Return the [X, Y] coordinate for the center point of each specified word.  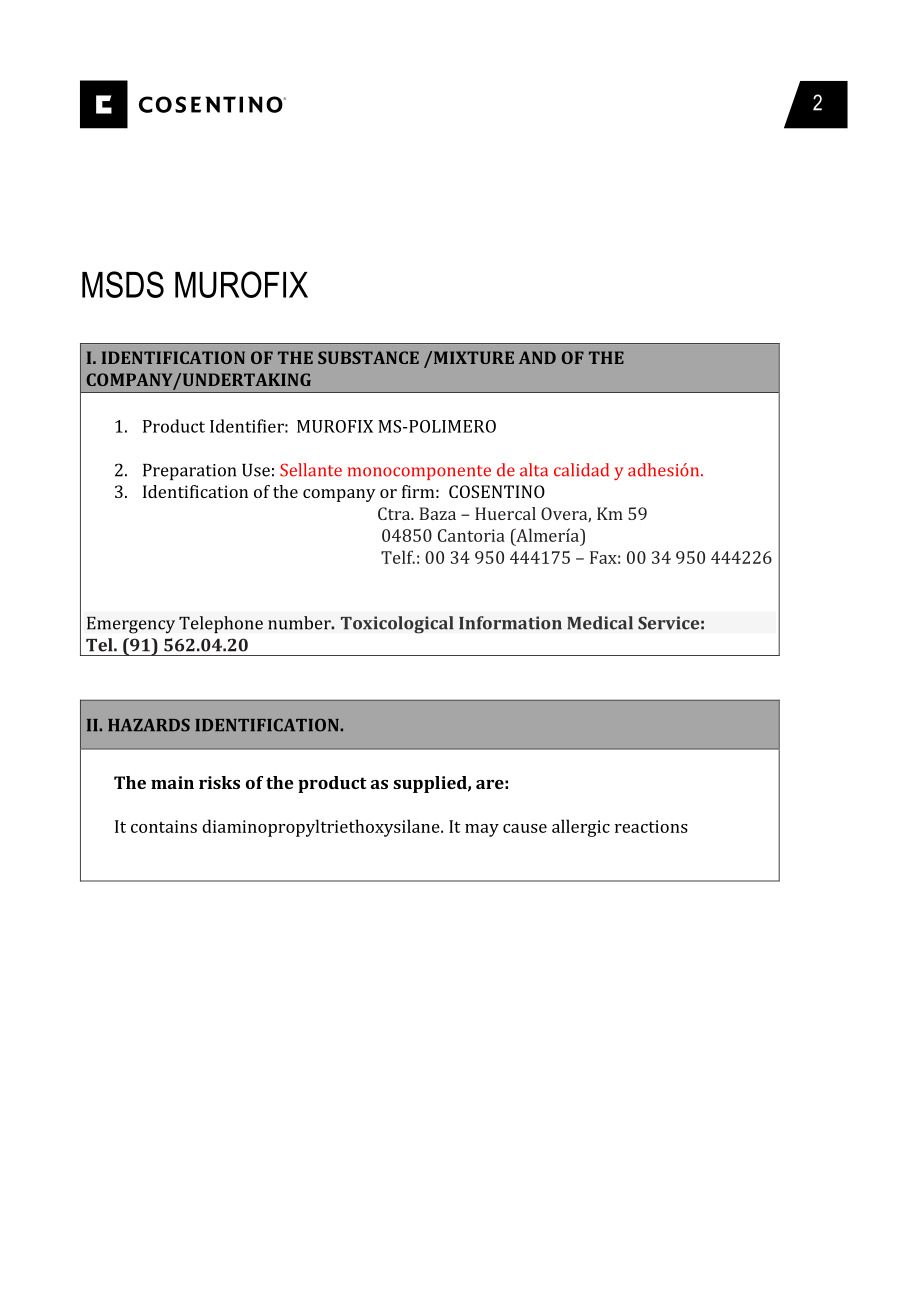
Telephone [221, 624]
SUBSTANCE [368, 357]
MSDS [123, 284]
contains [164, 826]
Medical [600, 623]
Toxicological [397, 625]
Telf [398, 557]
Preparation [189, 472]
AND [537, 357]
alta [534, 470]
